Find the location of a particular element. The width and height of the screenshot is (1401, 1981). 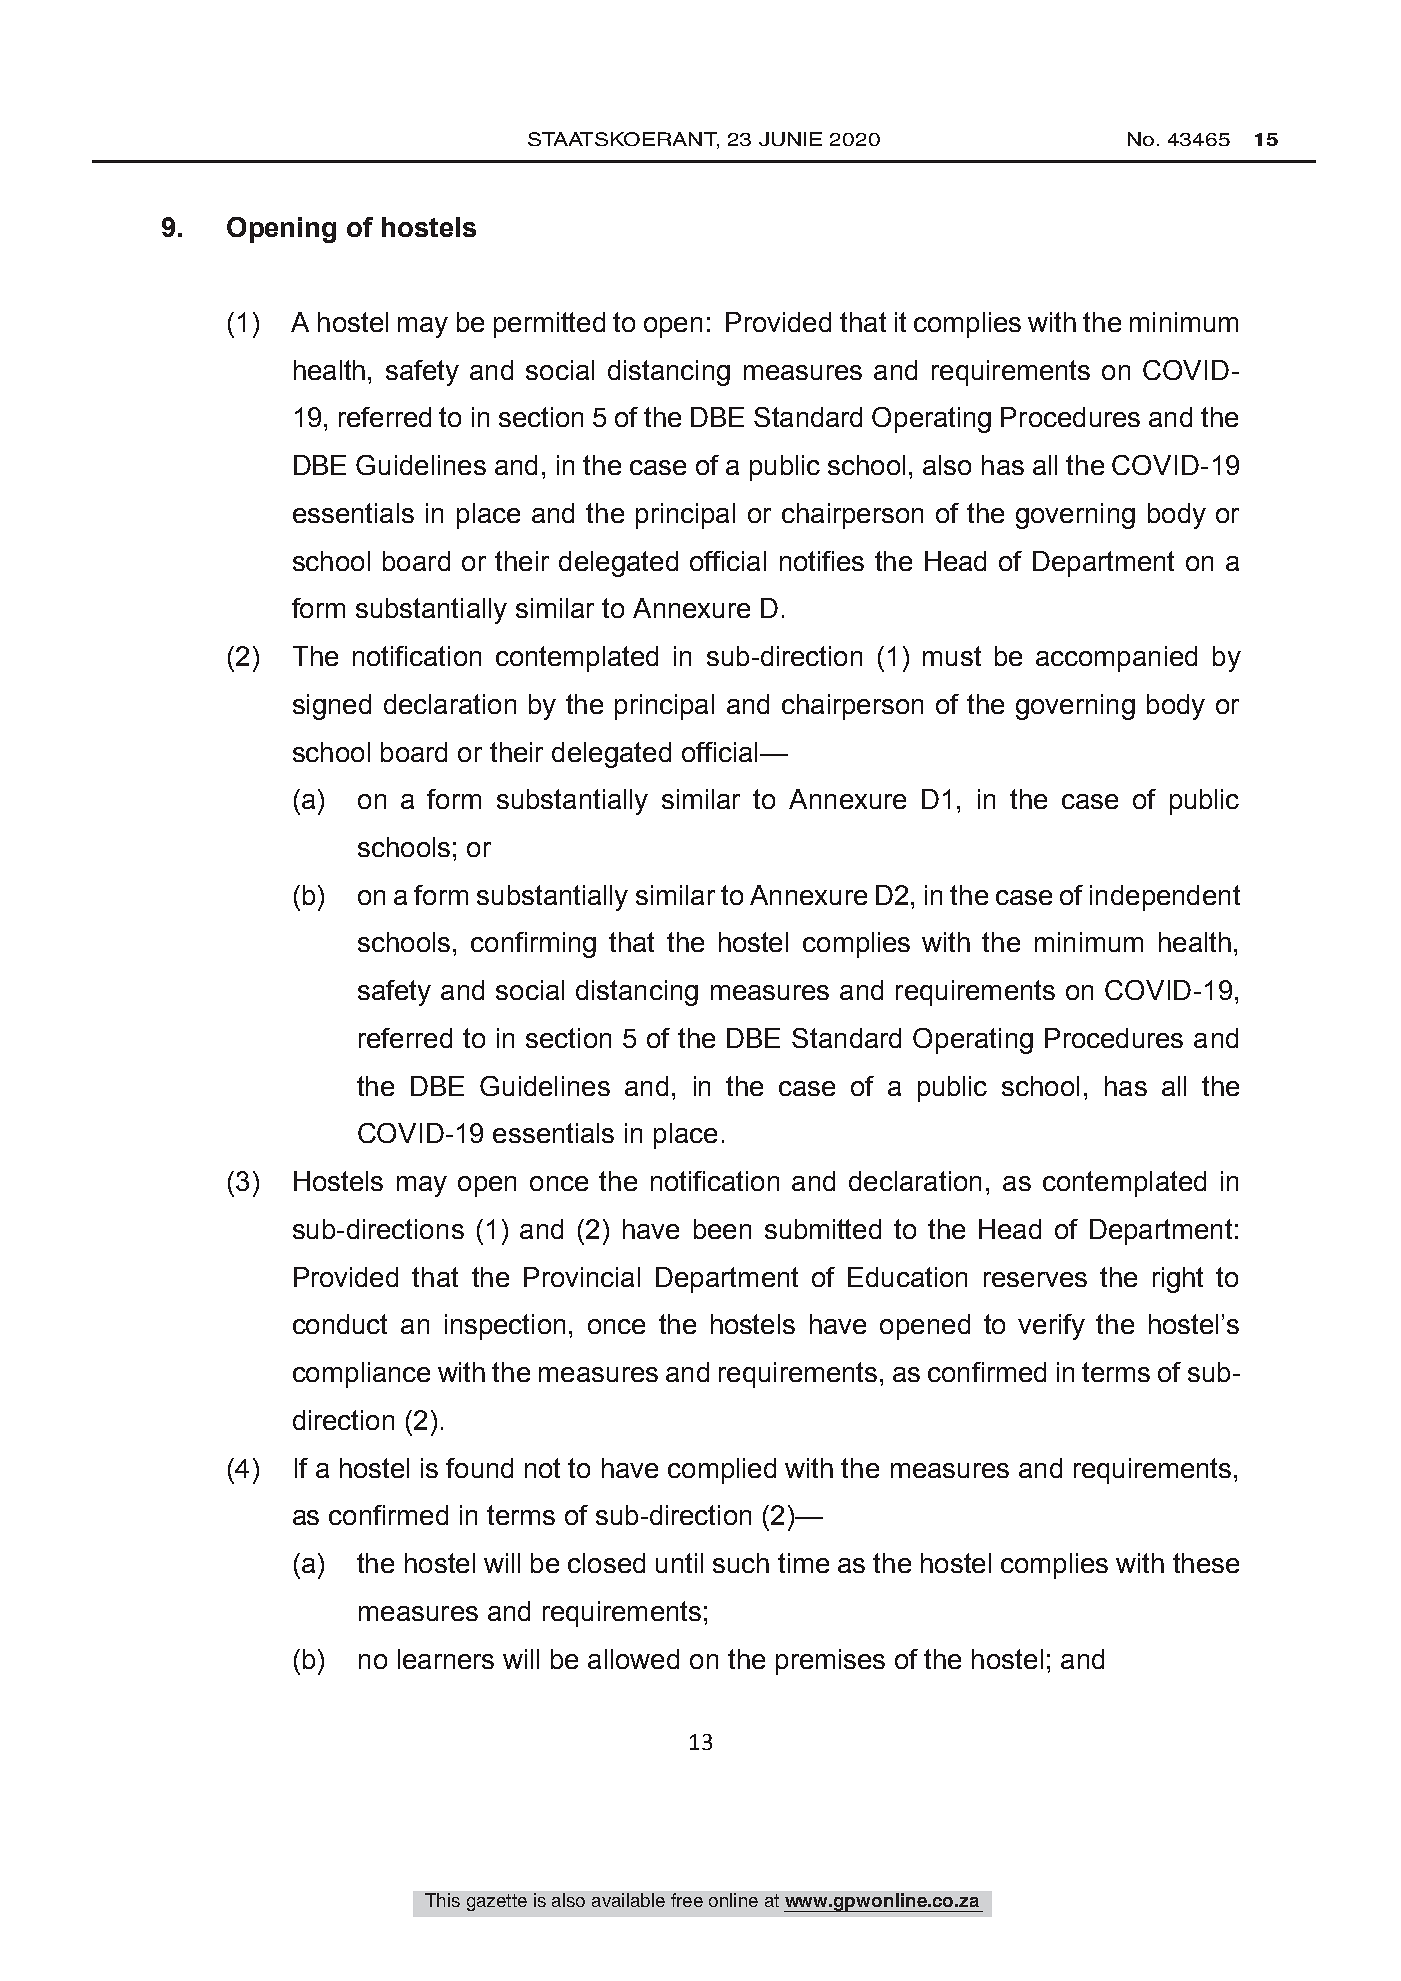

accompanied is located at coordinates (1116, 659).
